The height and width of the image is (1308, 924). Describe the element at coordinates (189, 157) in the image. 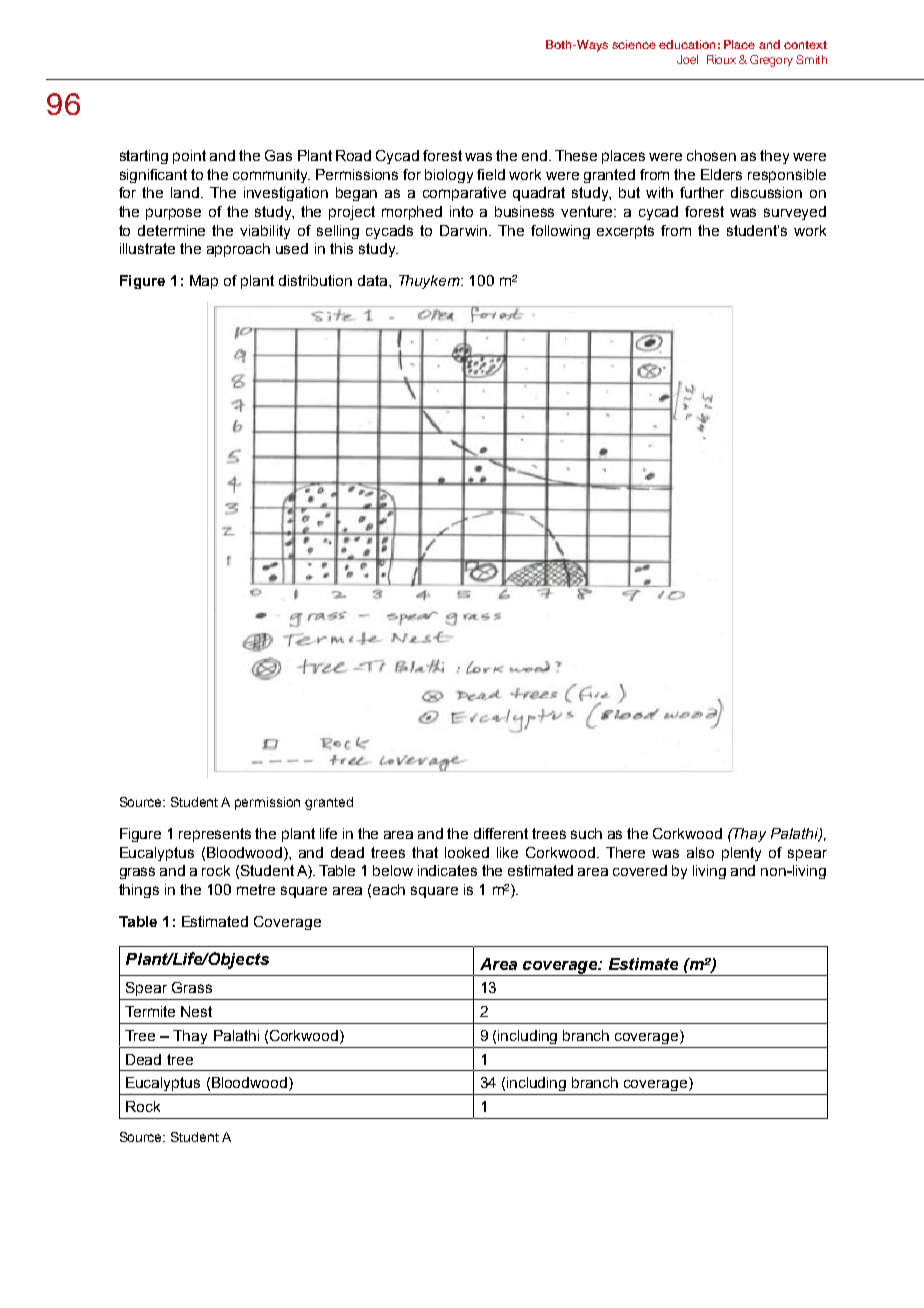

I see `point` at that location.
